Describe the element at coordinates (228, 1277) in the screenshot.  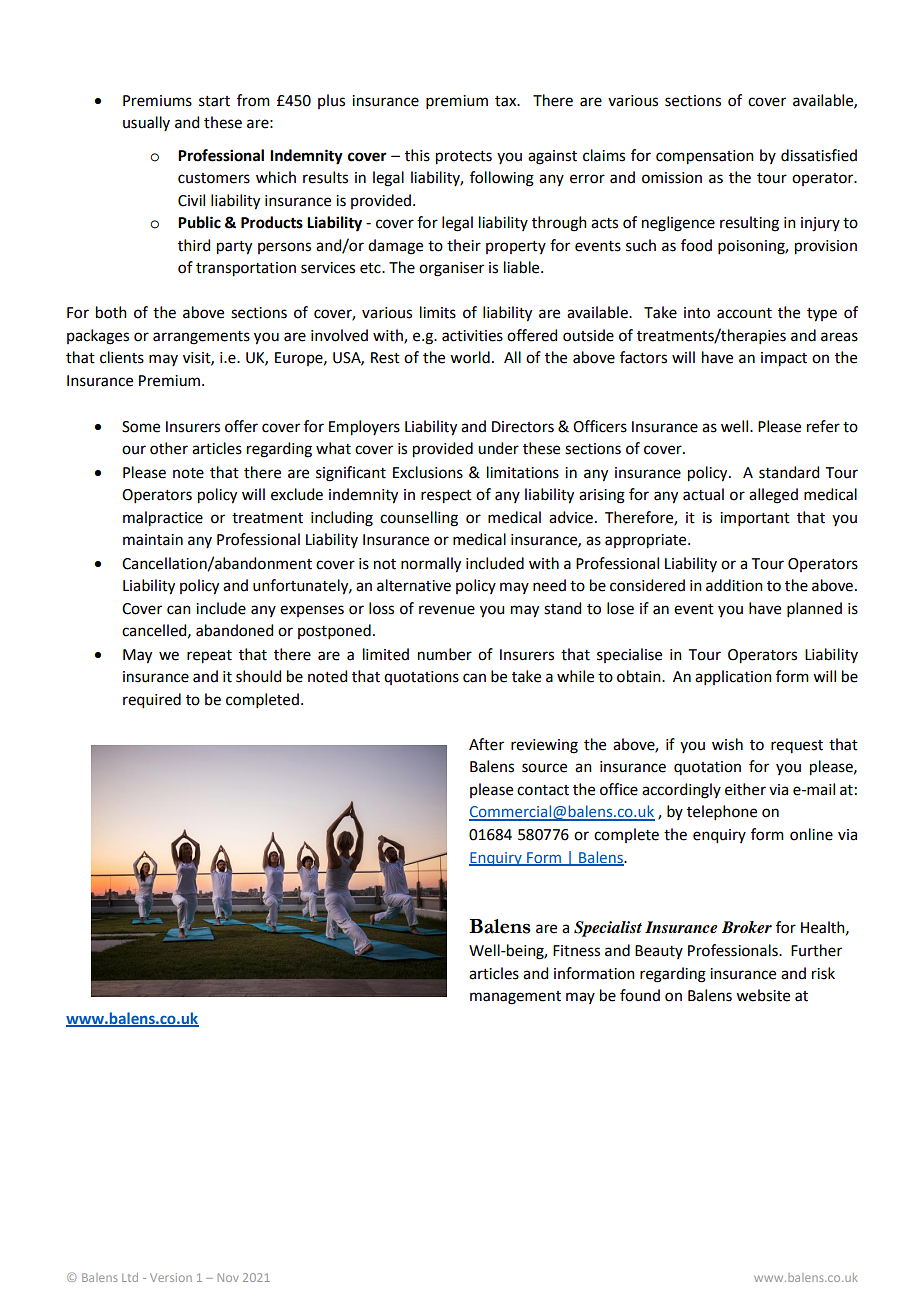
I see `Nov` at that location.
